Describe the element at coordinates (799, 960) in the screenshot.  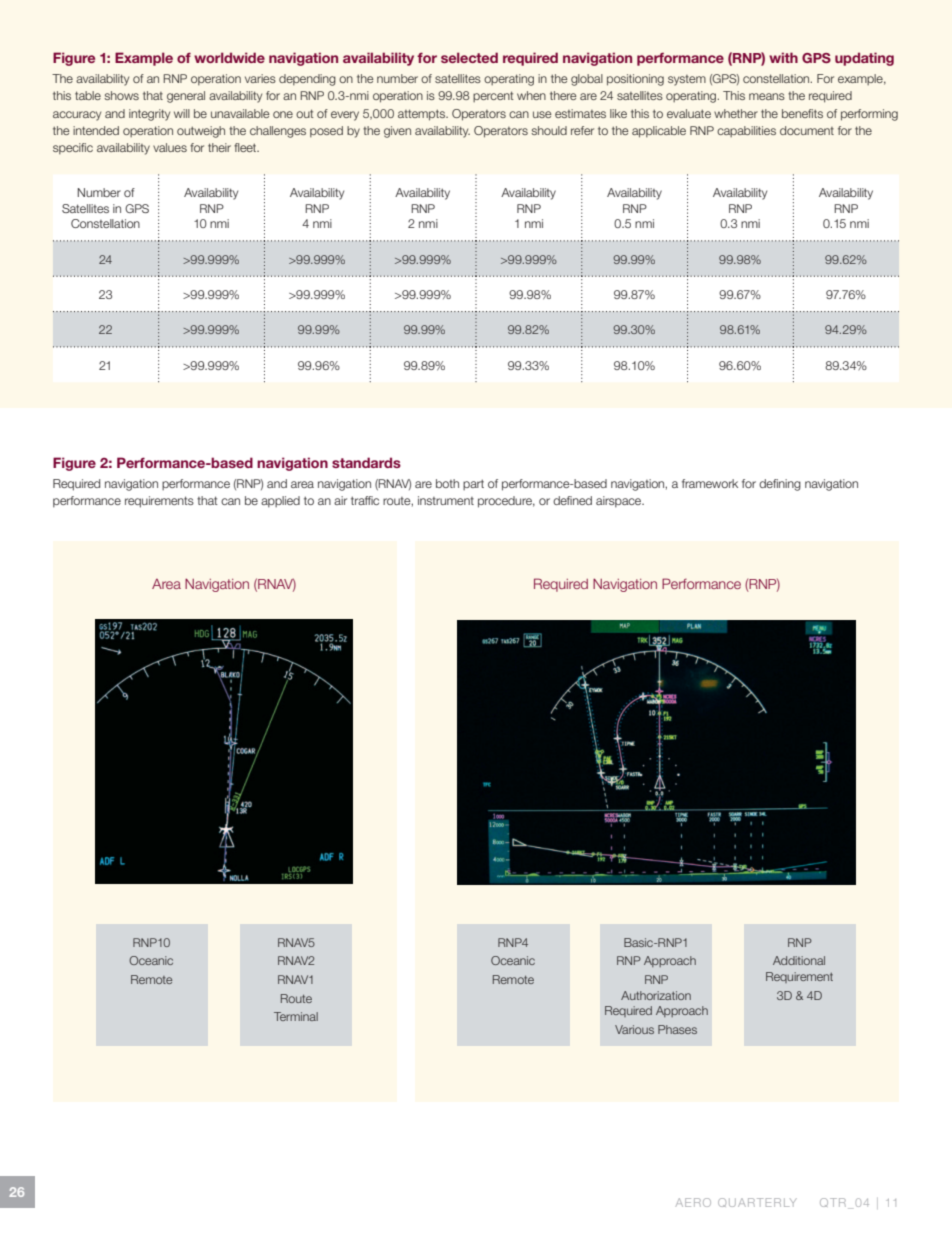
I see `additional` at that location.
